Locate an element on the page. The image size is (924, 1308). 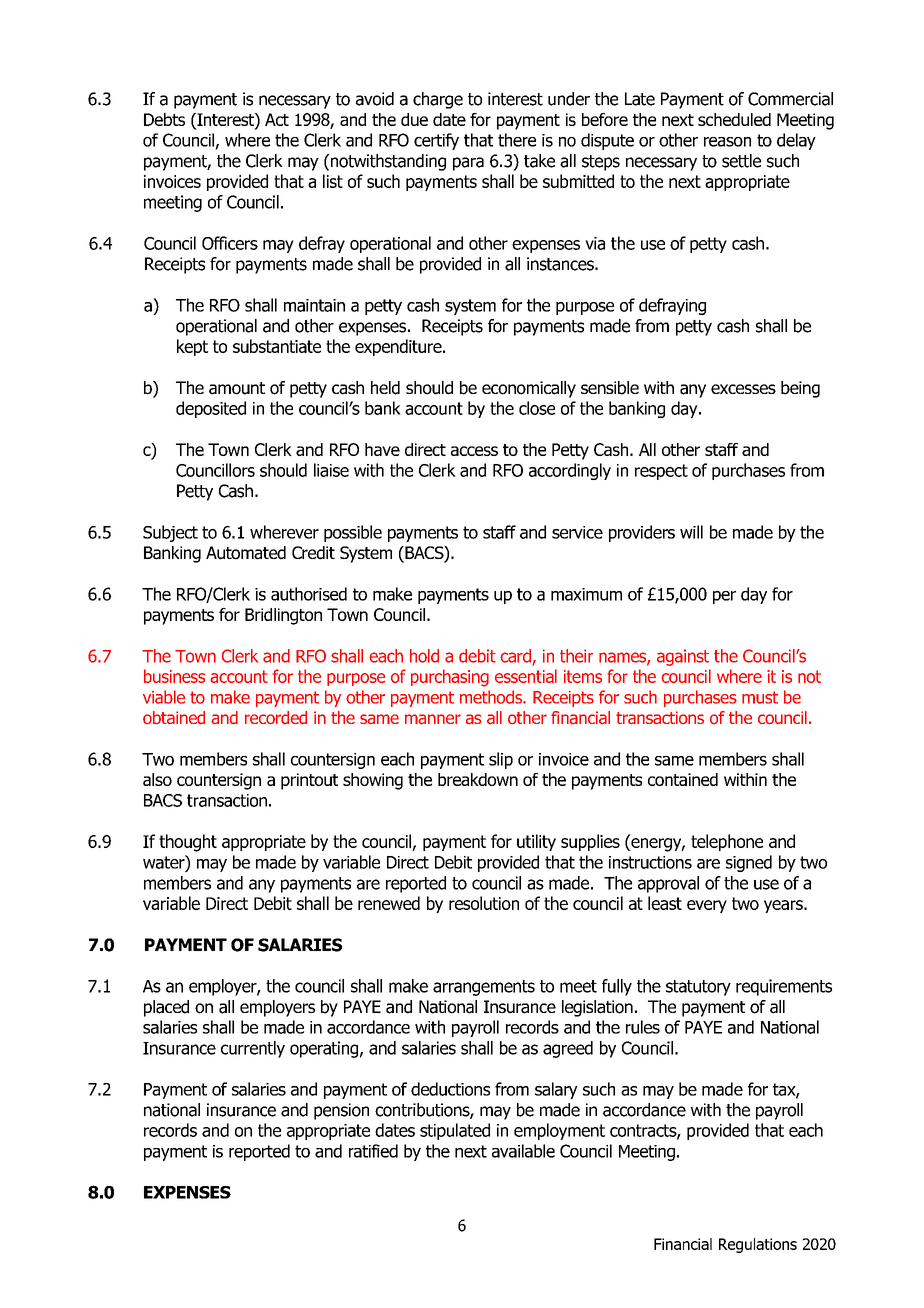
purchasing is located at coordinates (450, 678).
